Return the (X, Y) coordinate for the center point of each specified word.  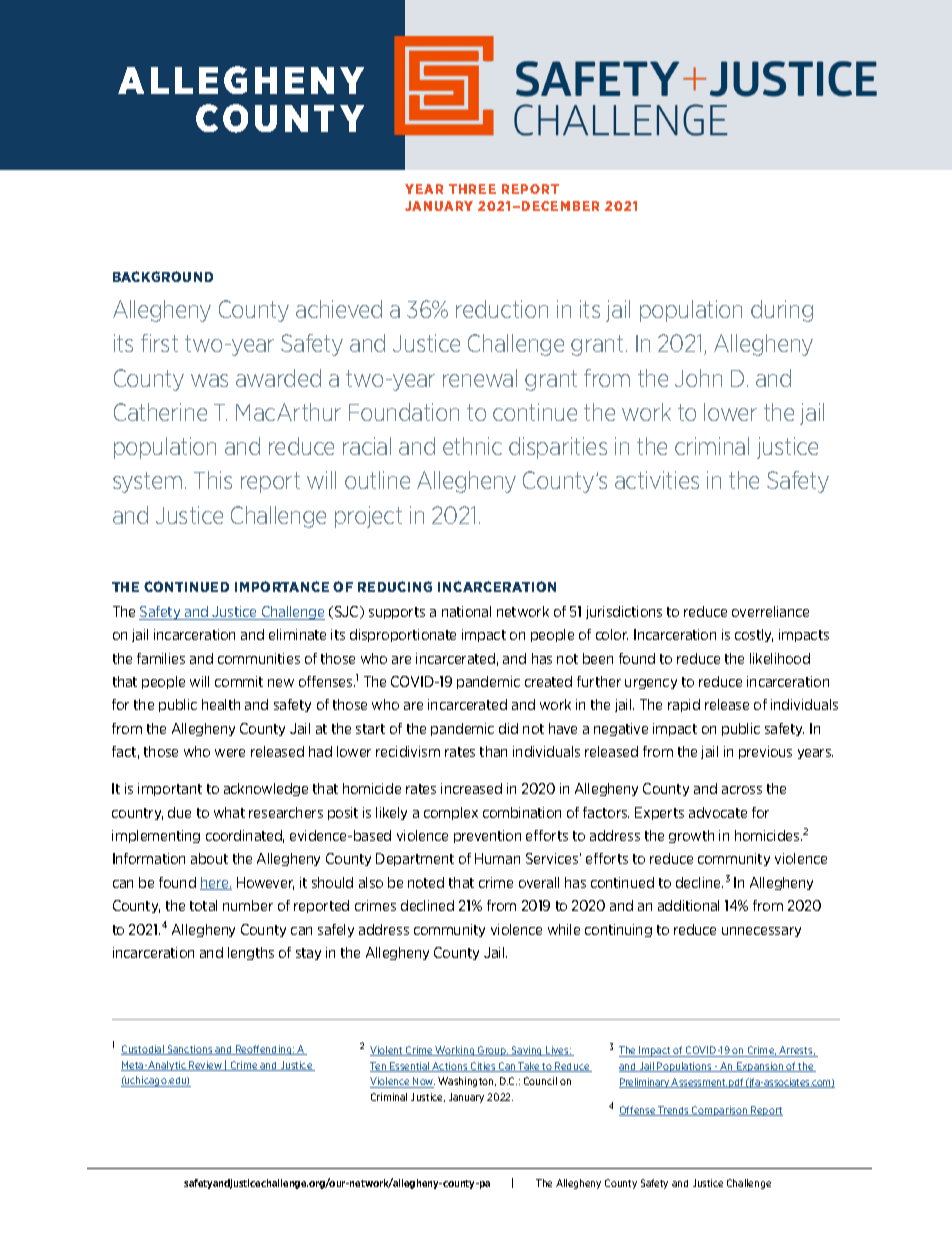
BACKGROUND (163, 276)
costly (754, 635)
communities (259, 658)
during (782, 311)
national (466, 611)
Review (205, 1066)
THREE (472, 189)
